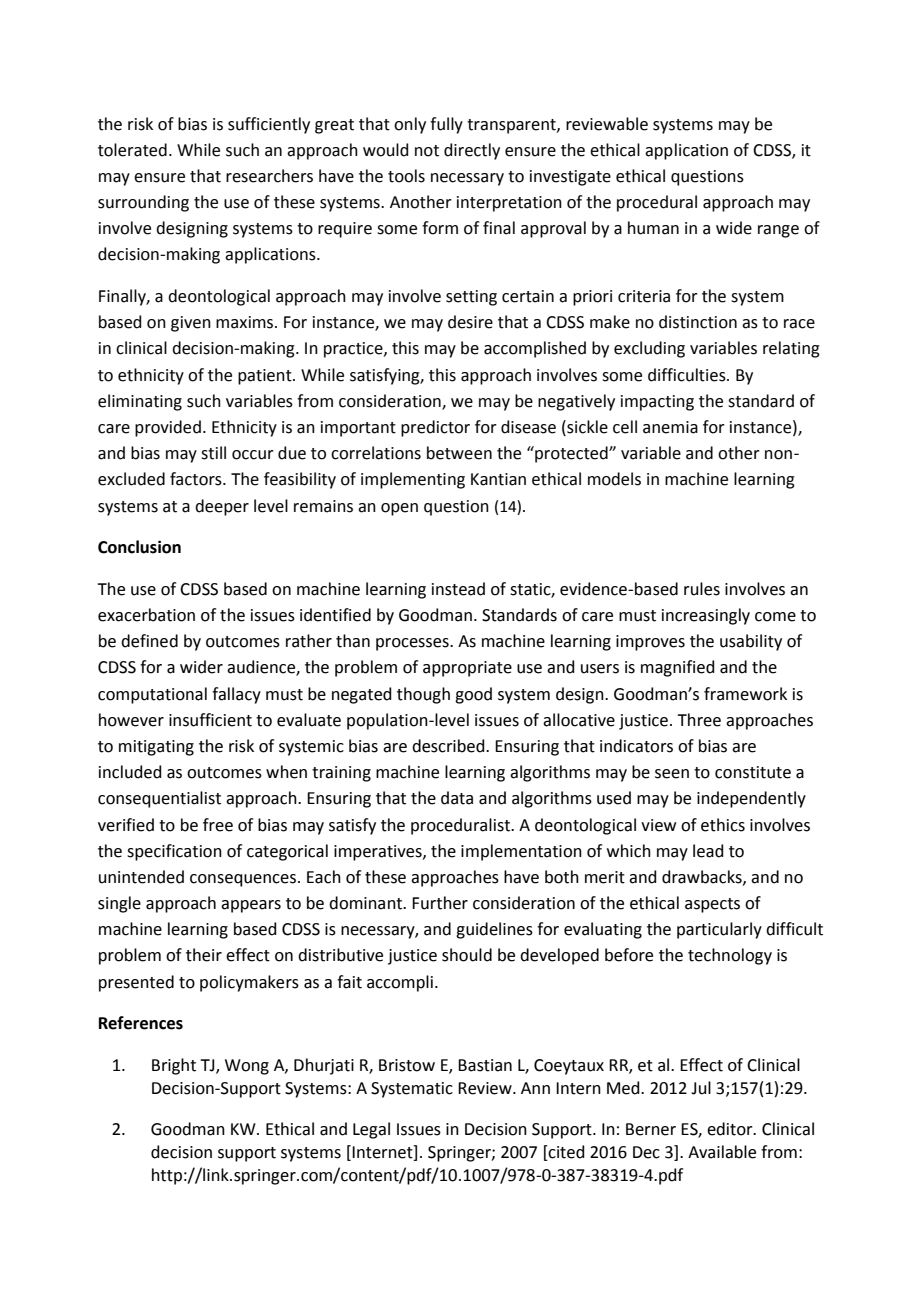 This document has height=1308, width=924. Describe the element at coordinates (132, 150) in the document. I see `tolerated` at that location.
